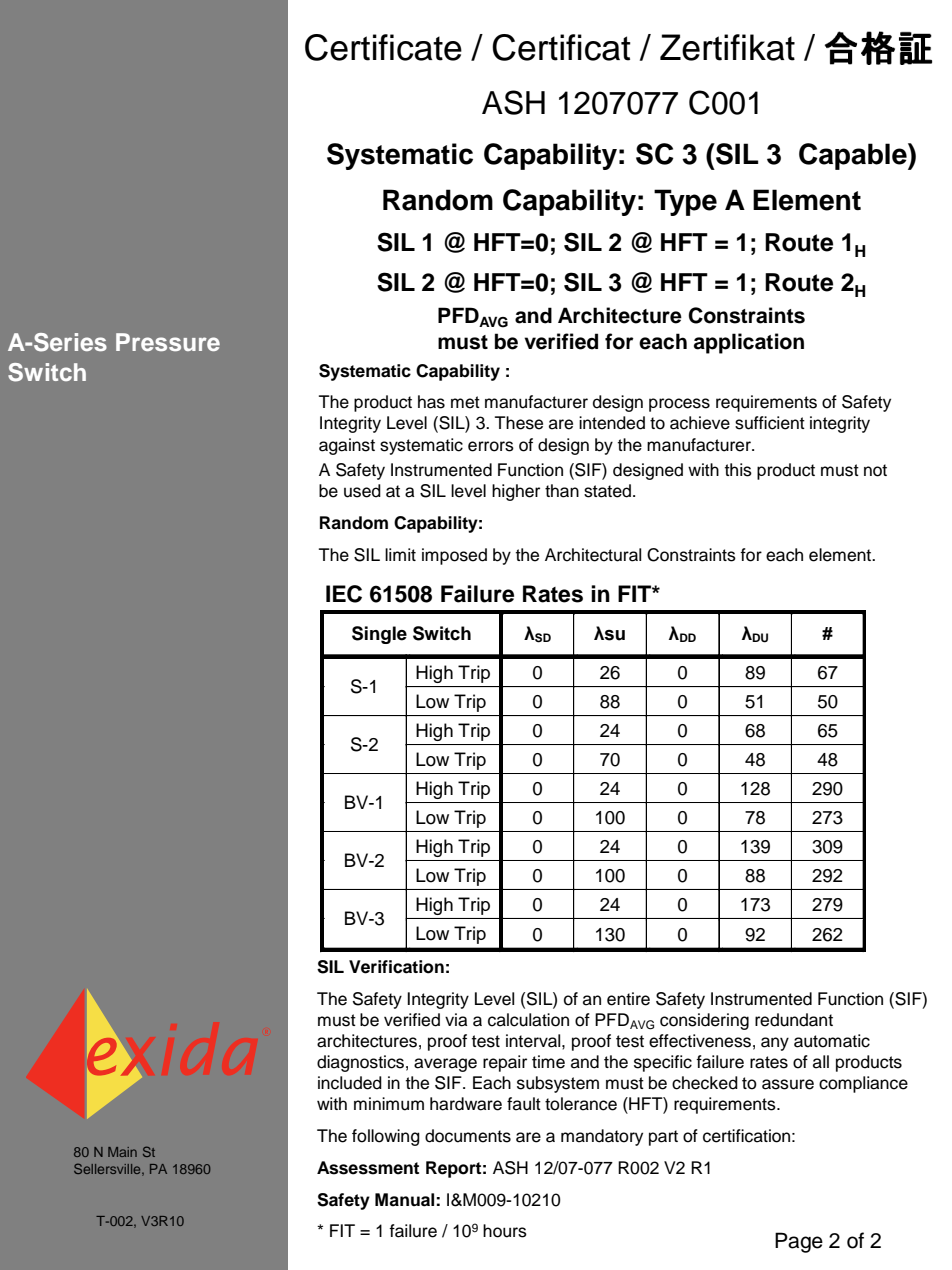 The height and width of the screenshot is (1270, 952). Describe the element at coordinates (379, 635) in the screenshot. I see `Single` at that location.
